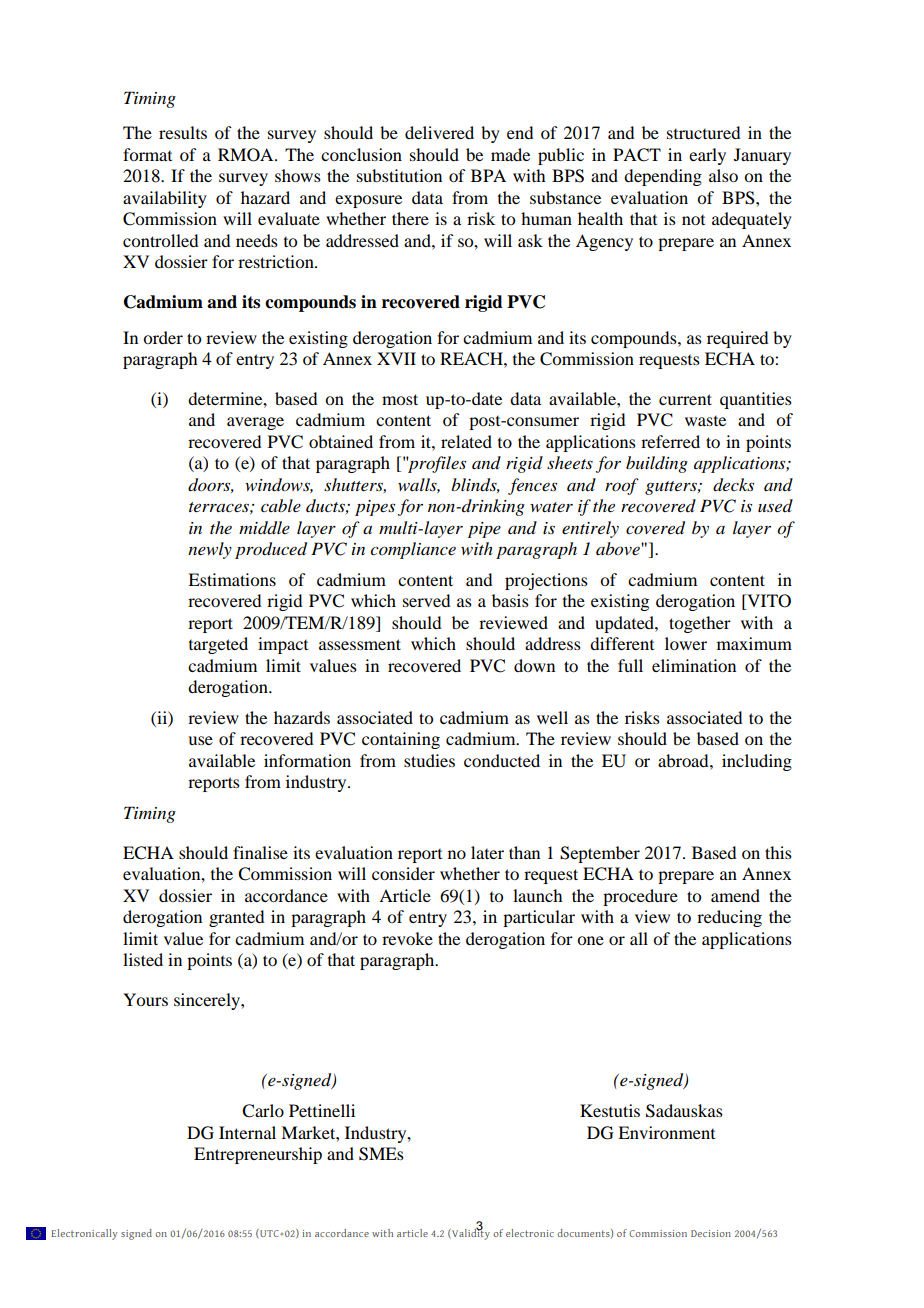  I want to click on elimination, so click(694, 665).
